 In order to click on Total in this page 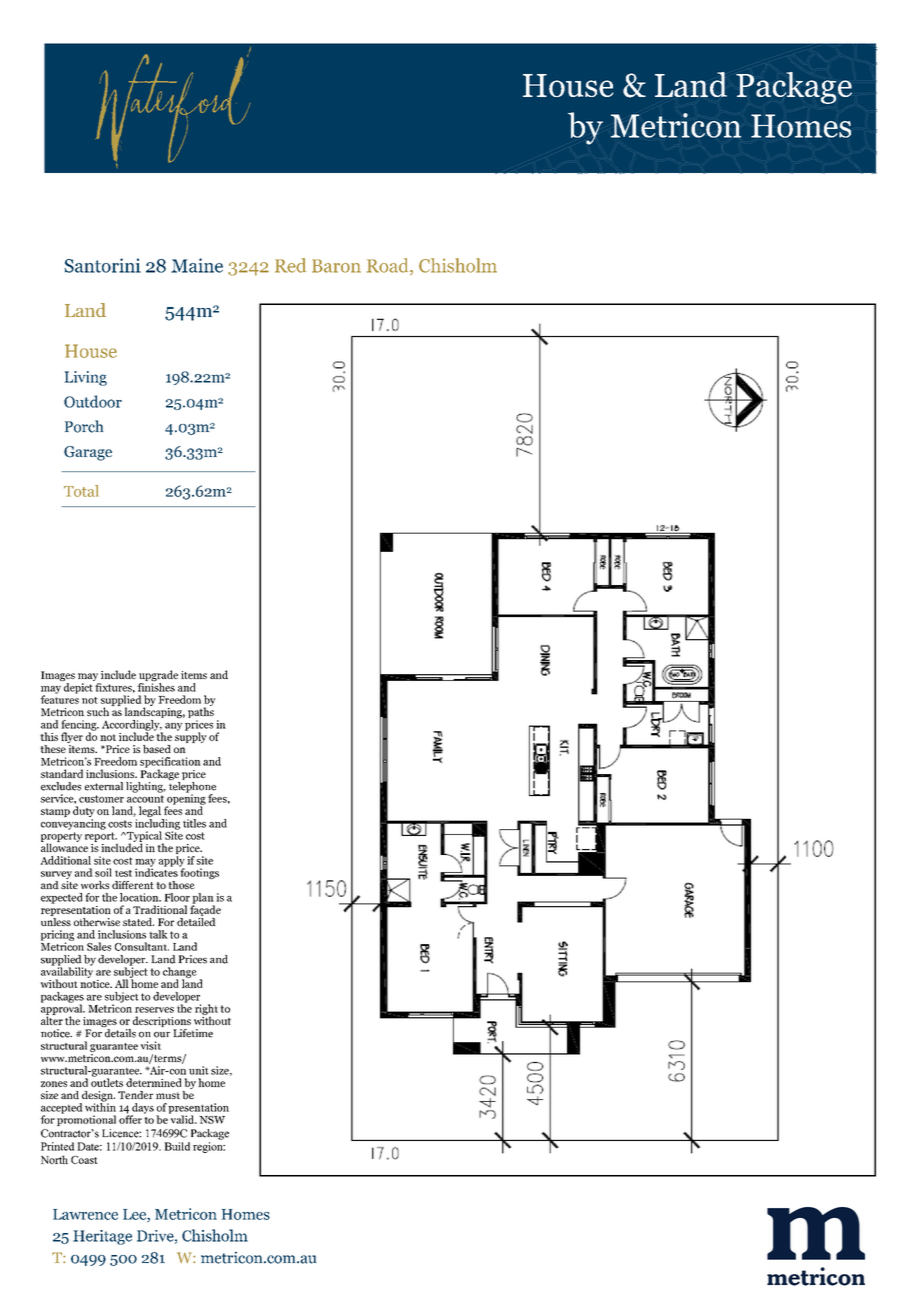, I will do `click(81, 491)`.
